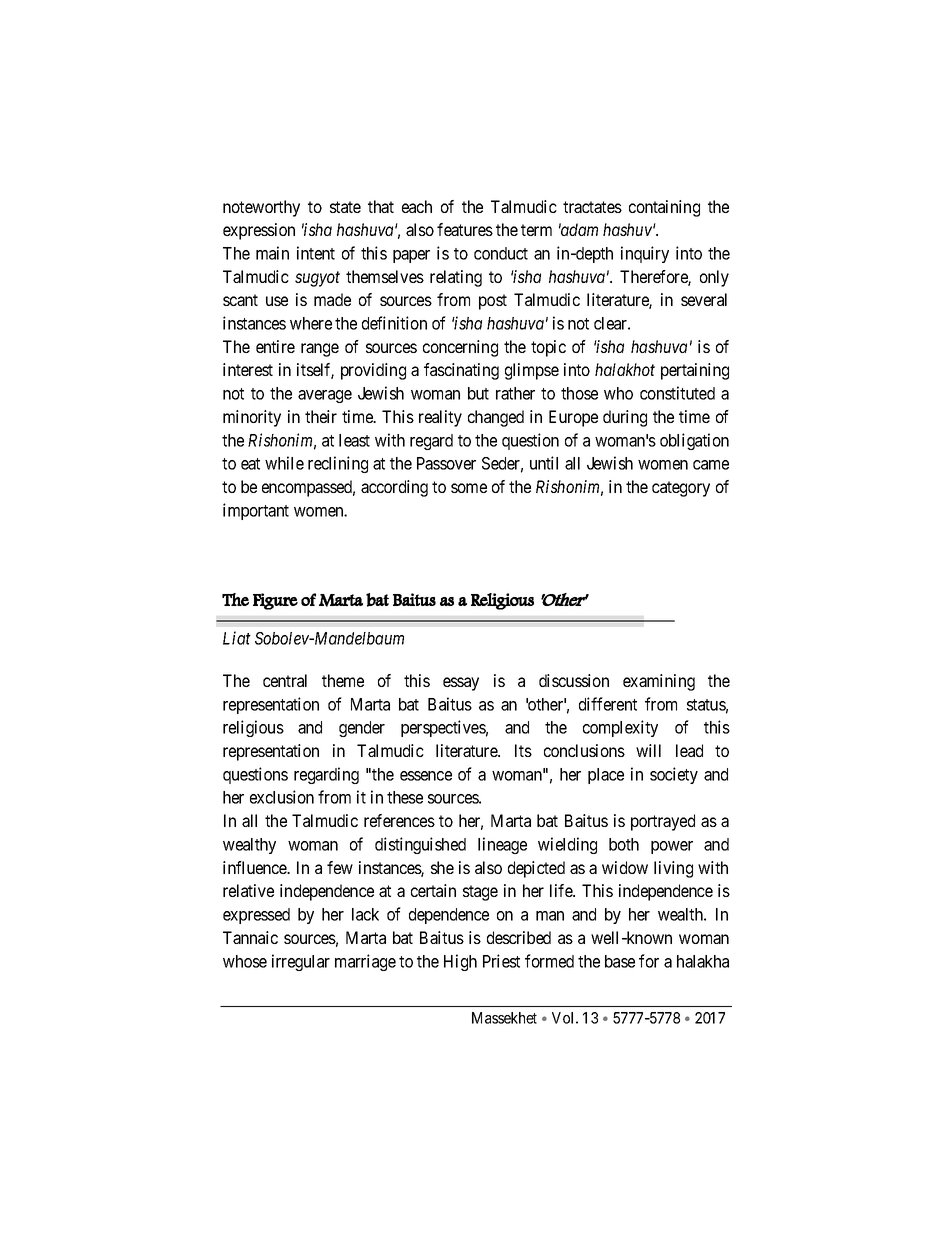  I want to click on but, so click(478, 393).
